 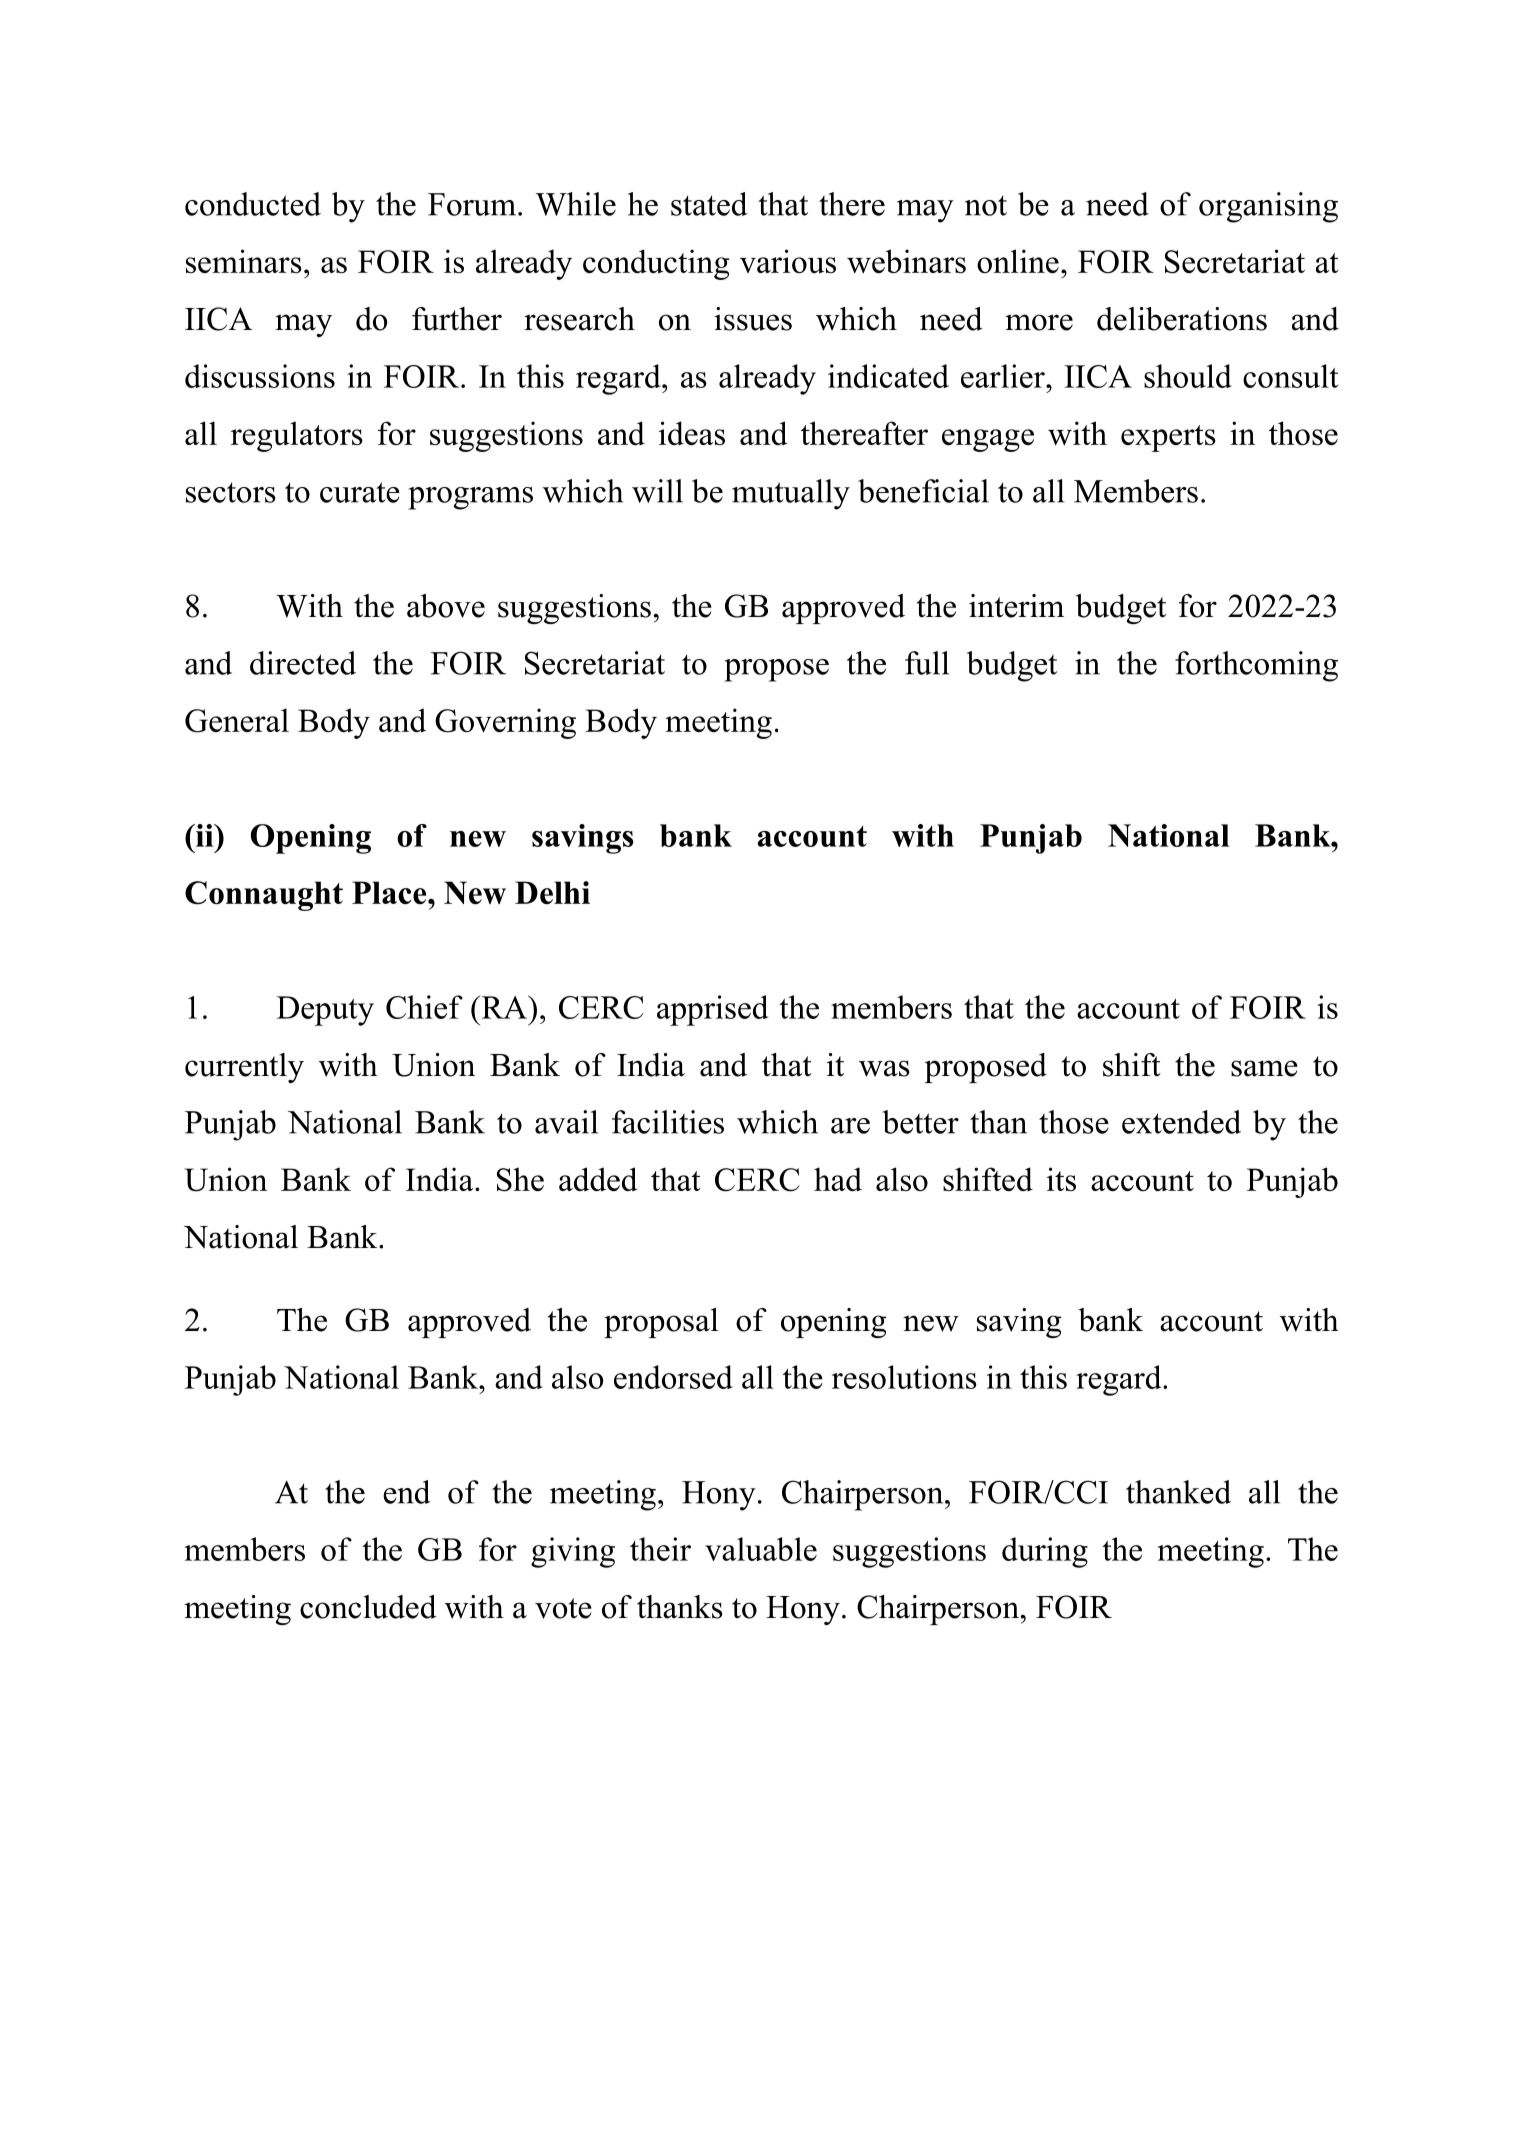 I want to click on during, so click(x=1045, y=1552).
